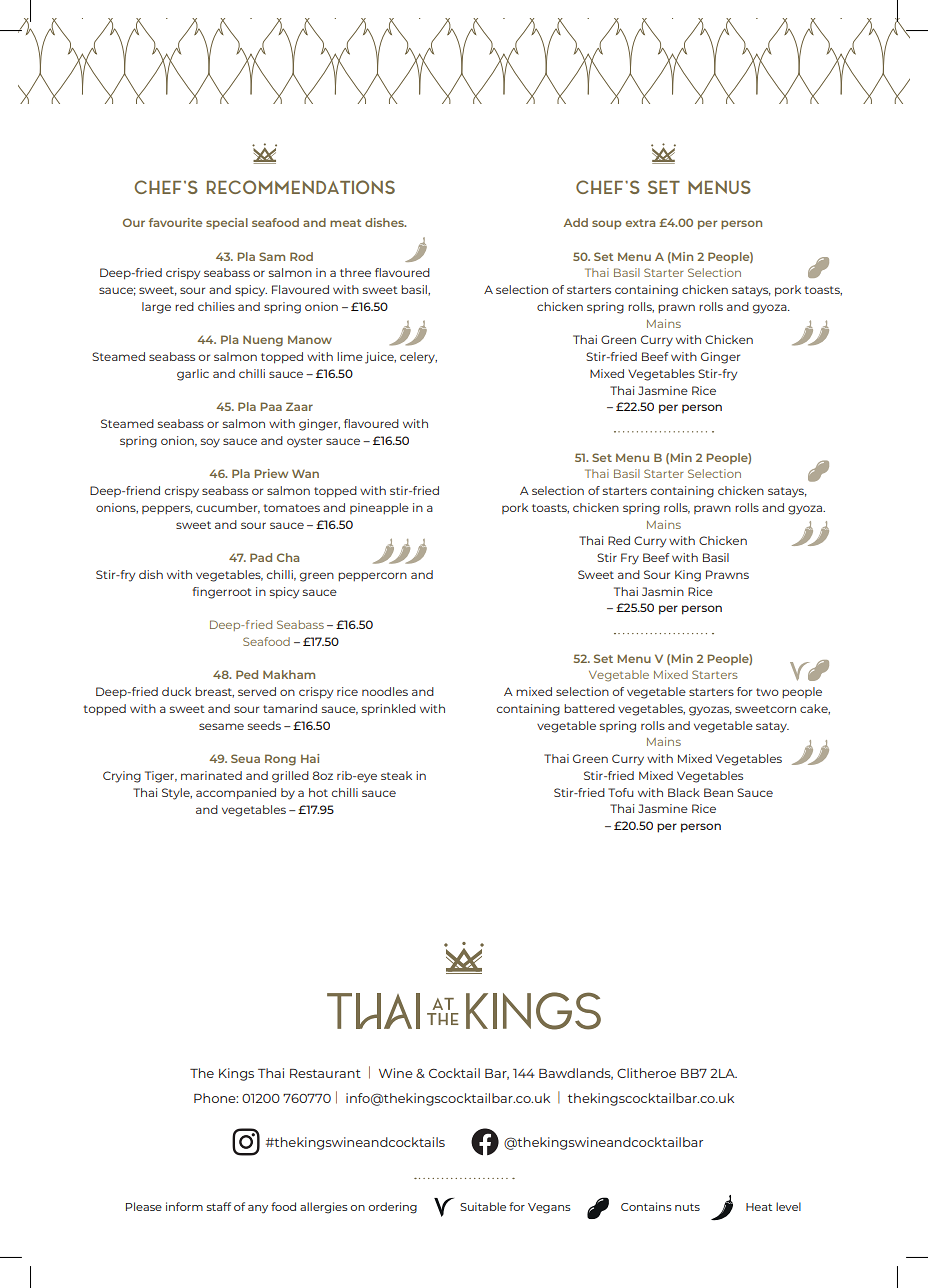 Image resolution: width=928 pixels, height=1288 pixels. Describe the element at coordinates (767, 692) in the screenshot. I see `two` at that location.
